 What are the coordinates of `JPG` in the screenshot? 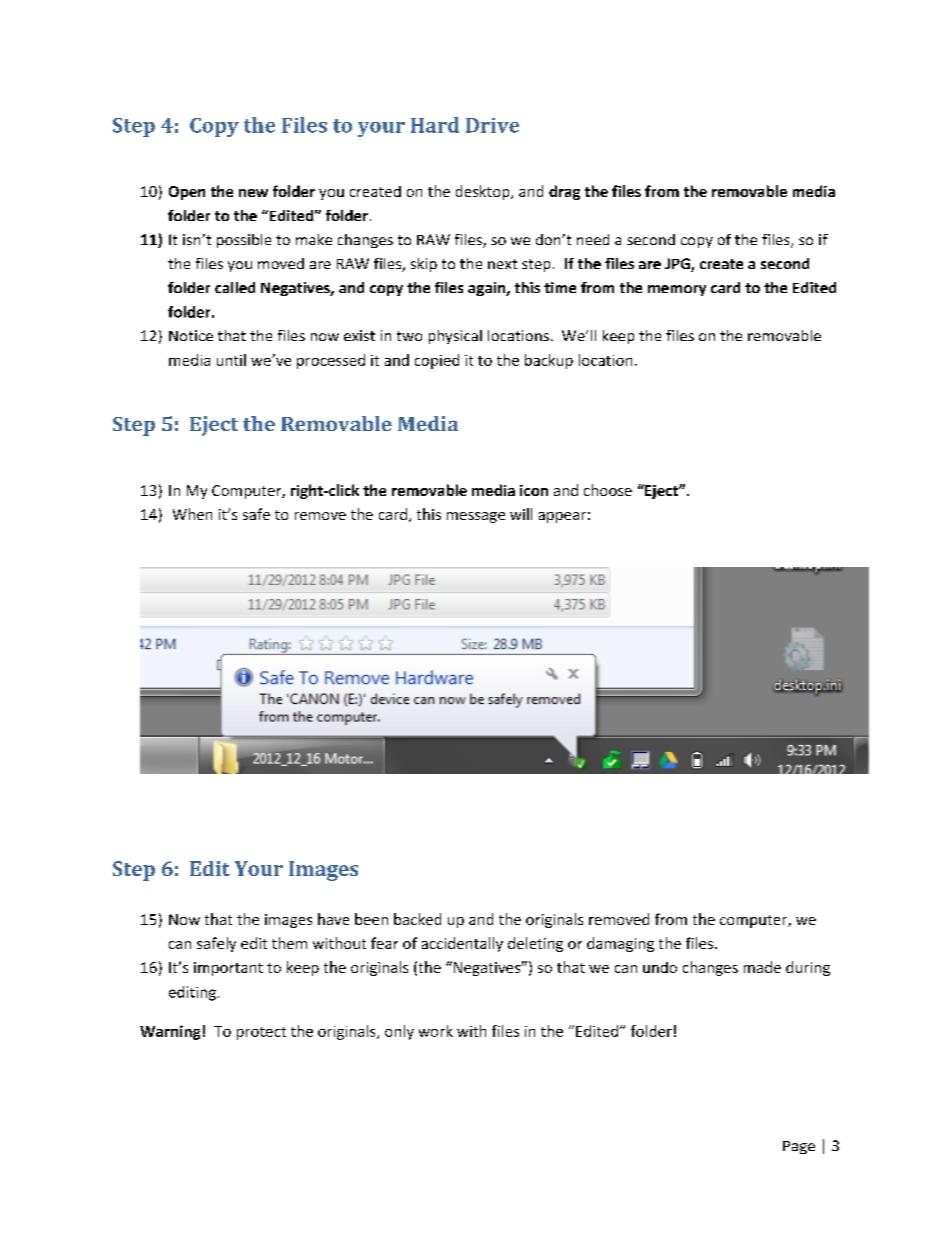 It's located at (678, 265).
